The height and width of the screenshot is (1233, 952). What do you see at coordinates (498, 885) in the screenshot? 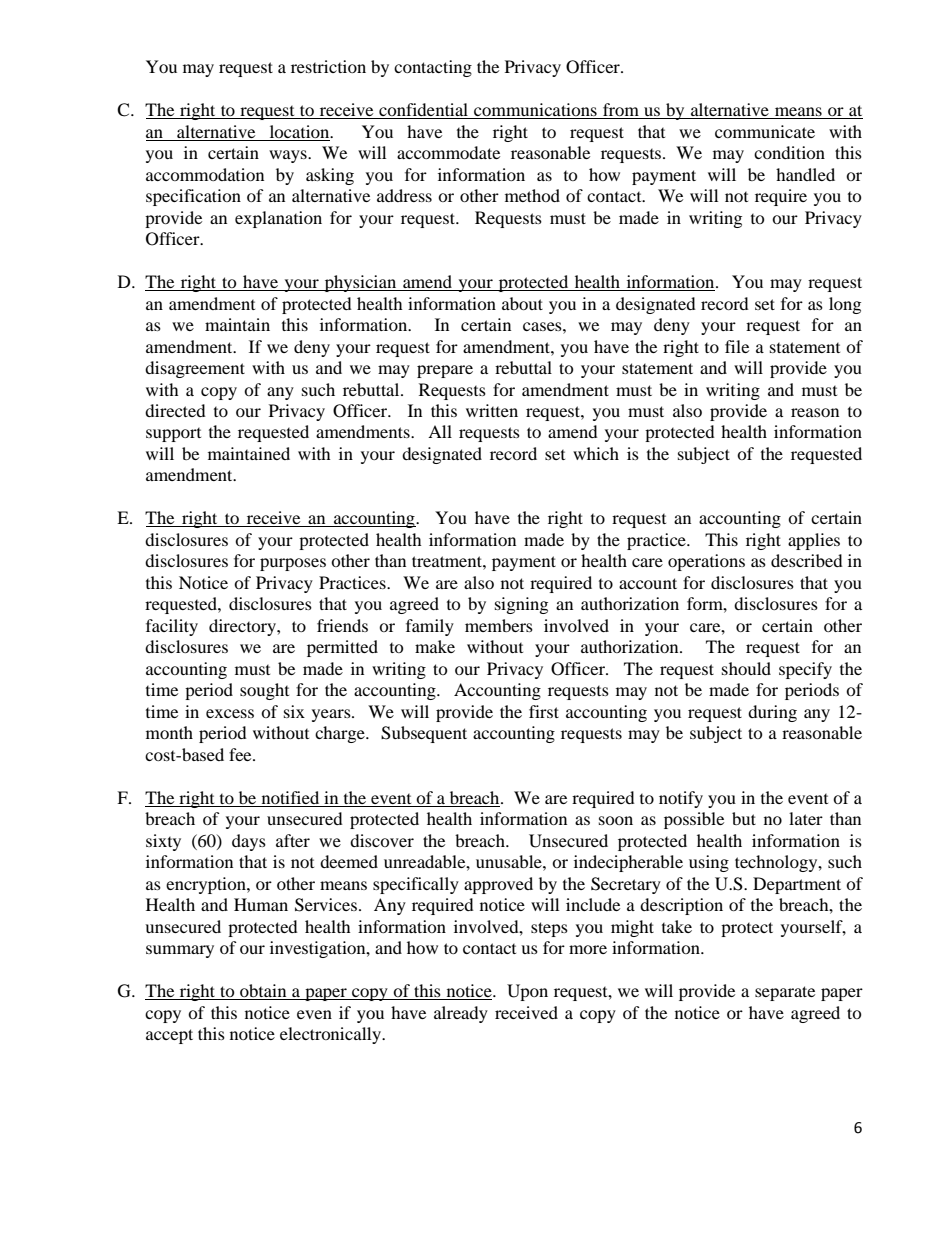
I see `approved` at bounding box center [498, 885].
